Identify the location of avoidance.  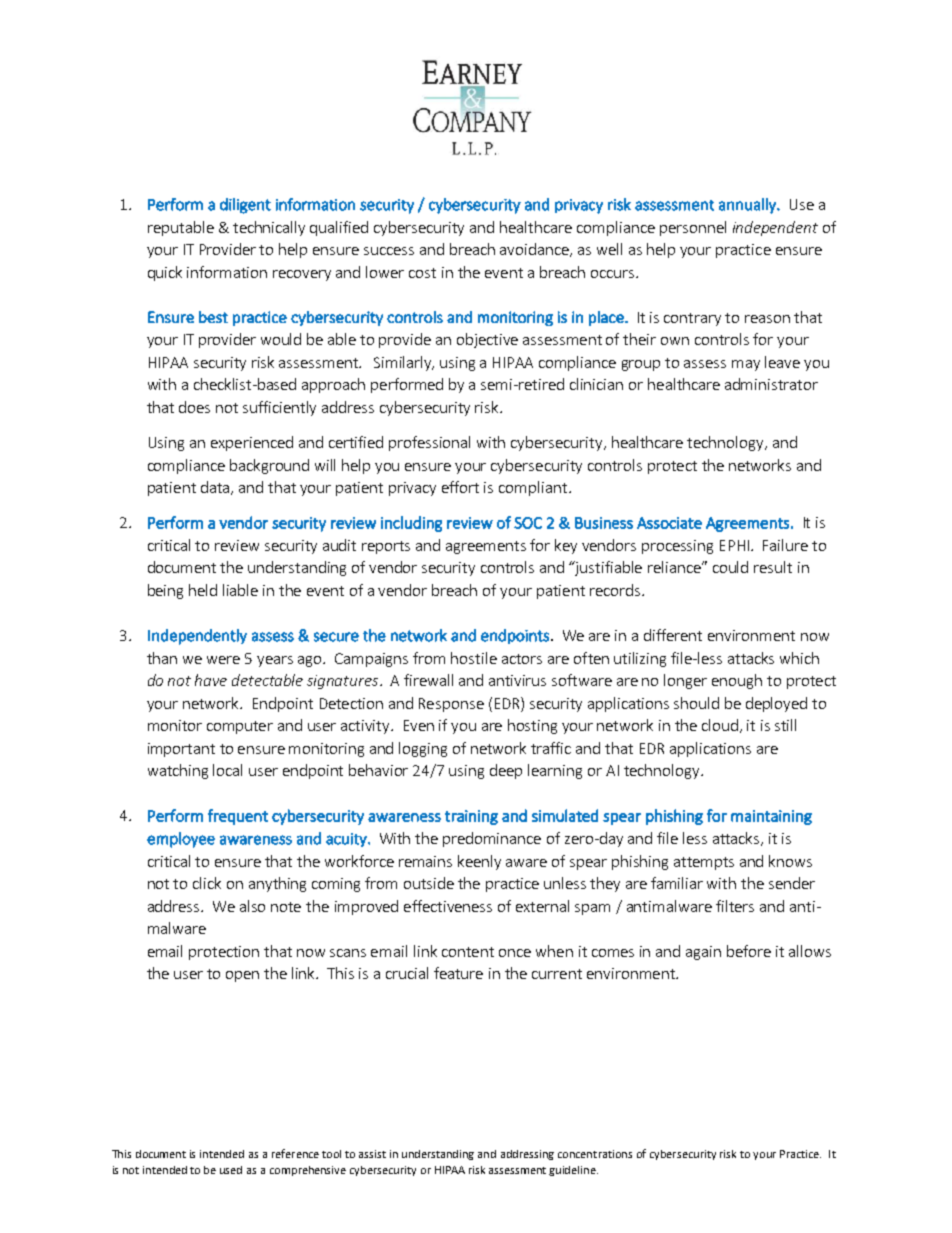
(536, 250).
